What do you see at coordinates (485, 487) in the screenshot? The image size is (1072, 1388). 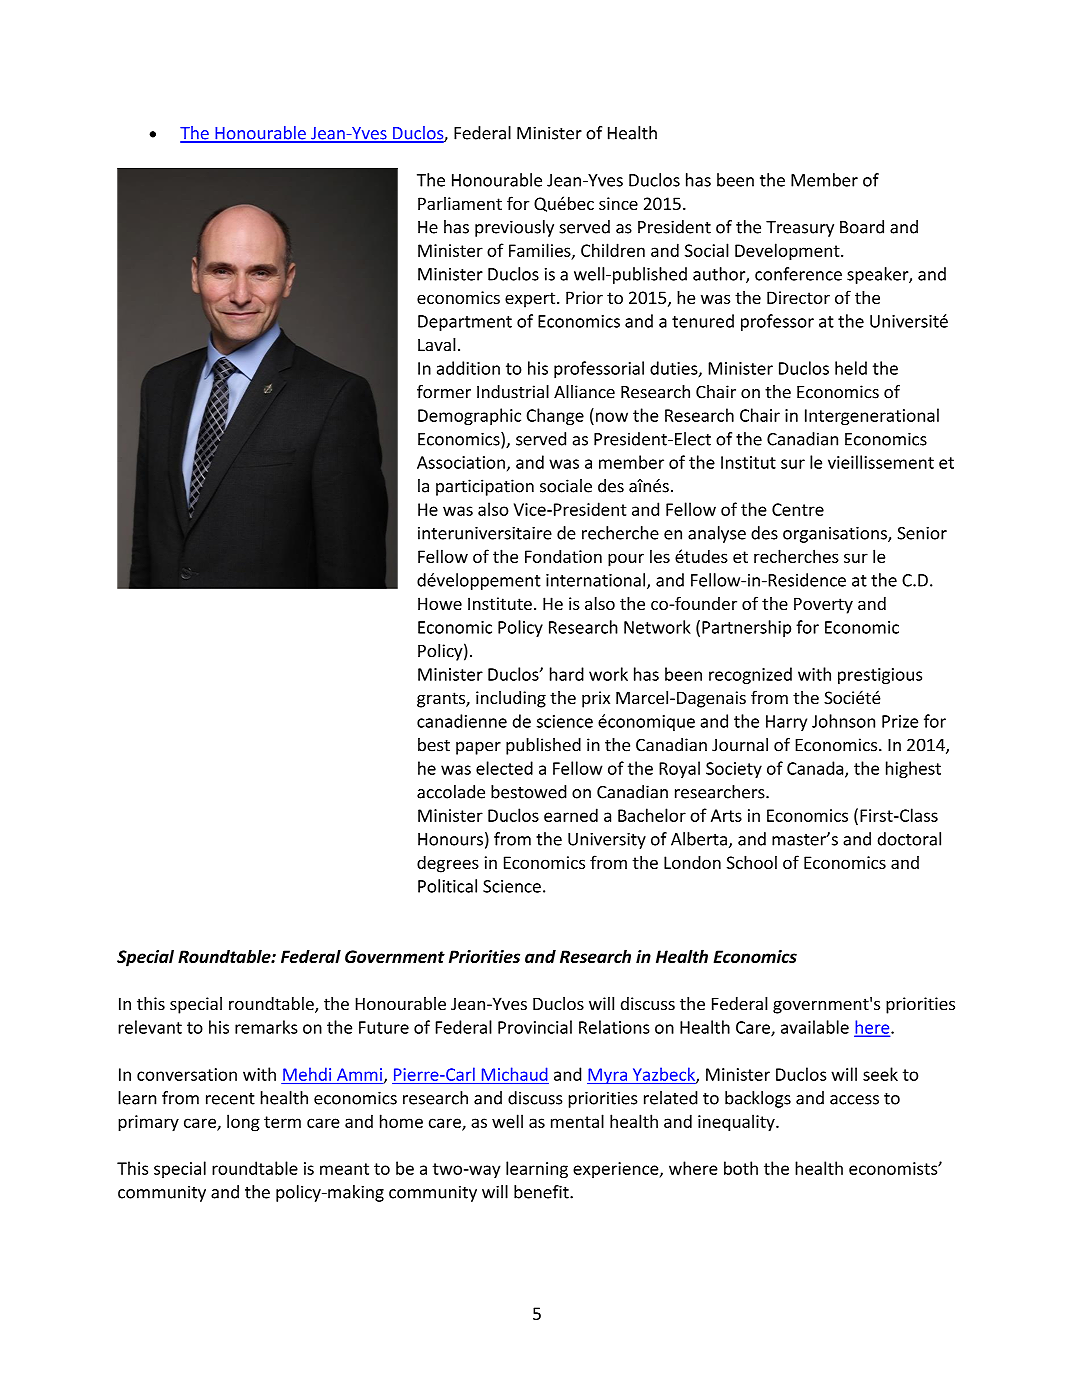 I see `participation` at bounding box center [485, 487].
